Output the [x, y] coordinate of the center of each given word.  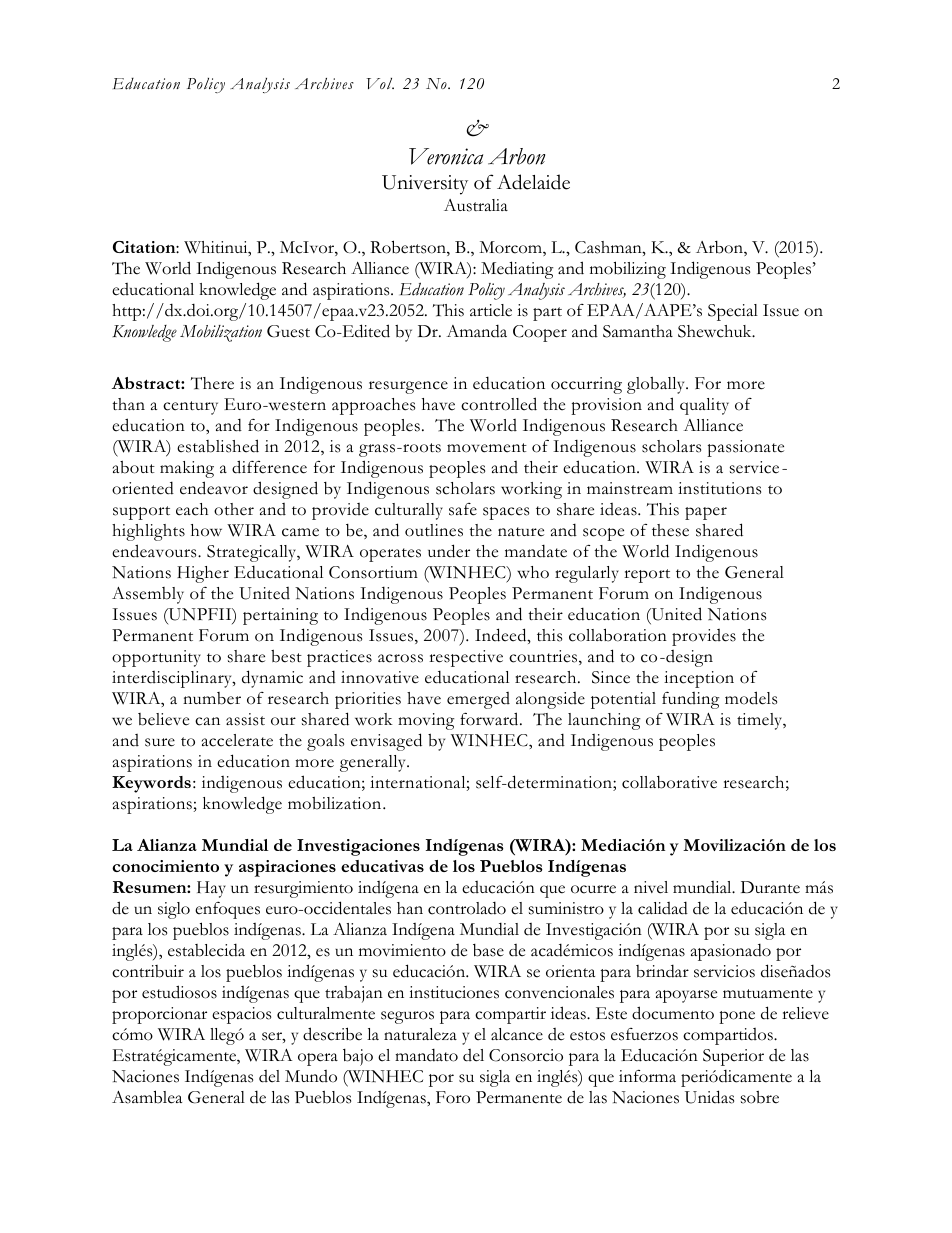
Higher [203, 574]
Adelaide [533, 182]
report [647, 576]
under [449, 551]
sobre [760, 1097]
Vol [380, 83]
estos [587, 1036]
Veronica [446, 156]
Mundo [311, 1076]
